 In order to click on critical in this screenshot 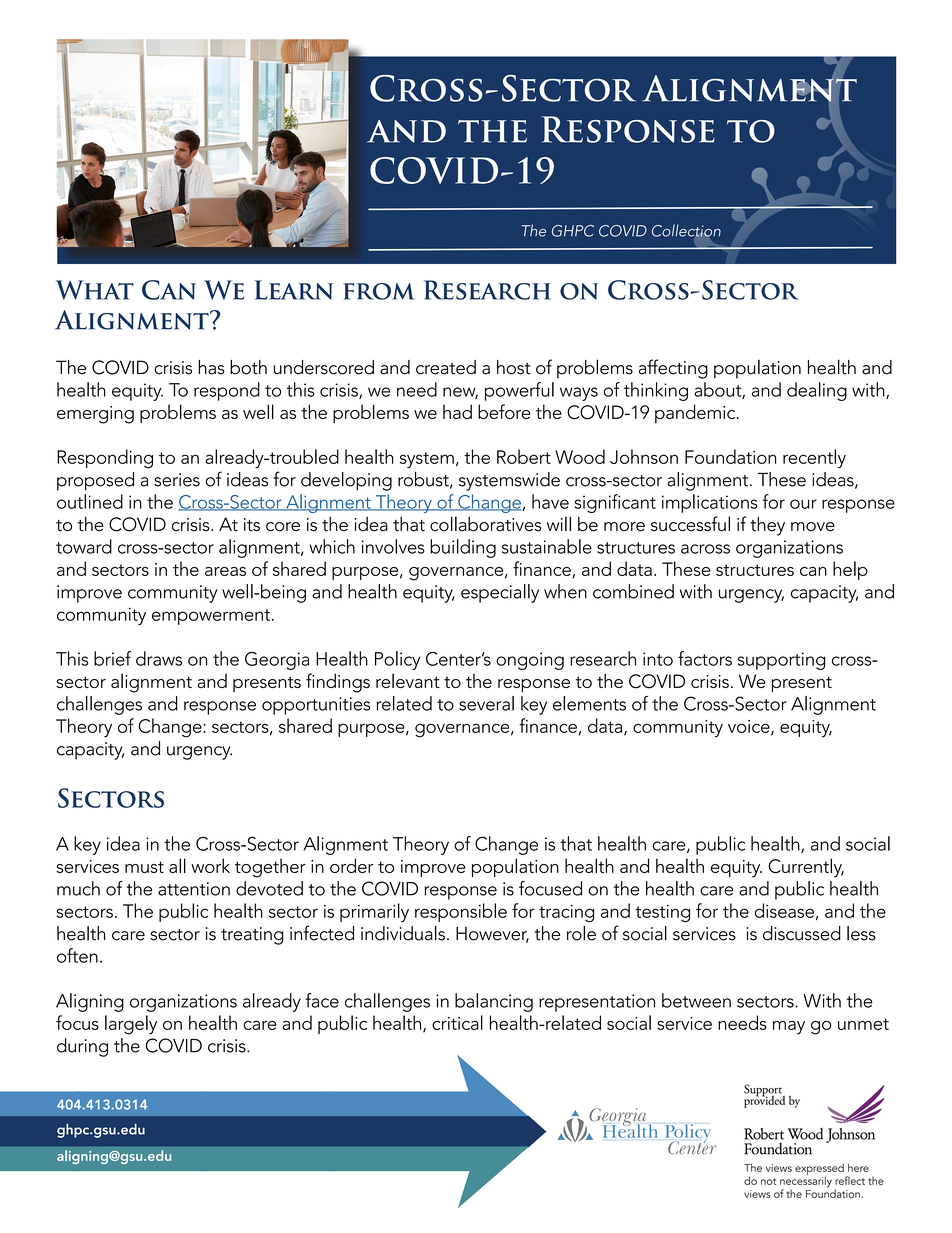, I will do `click(457, 1022)`.
